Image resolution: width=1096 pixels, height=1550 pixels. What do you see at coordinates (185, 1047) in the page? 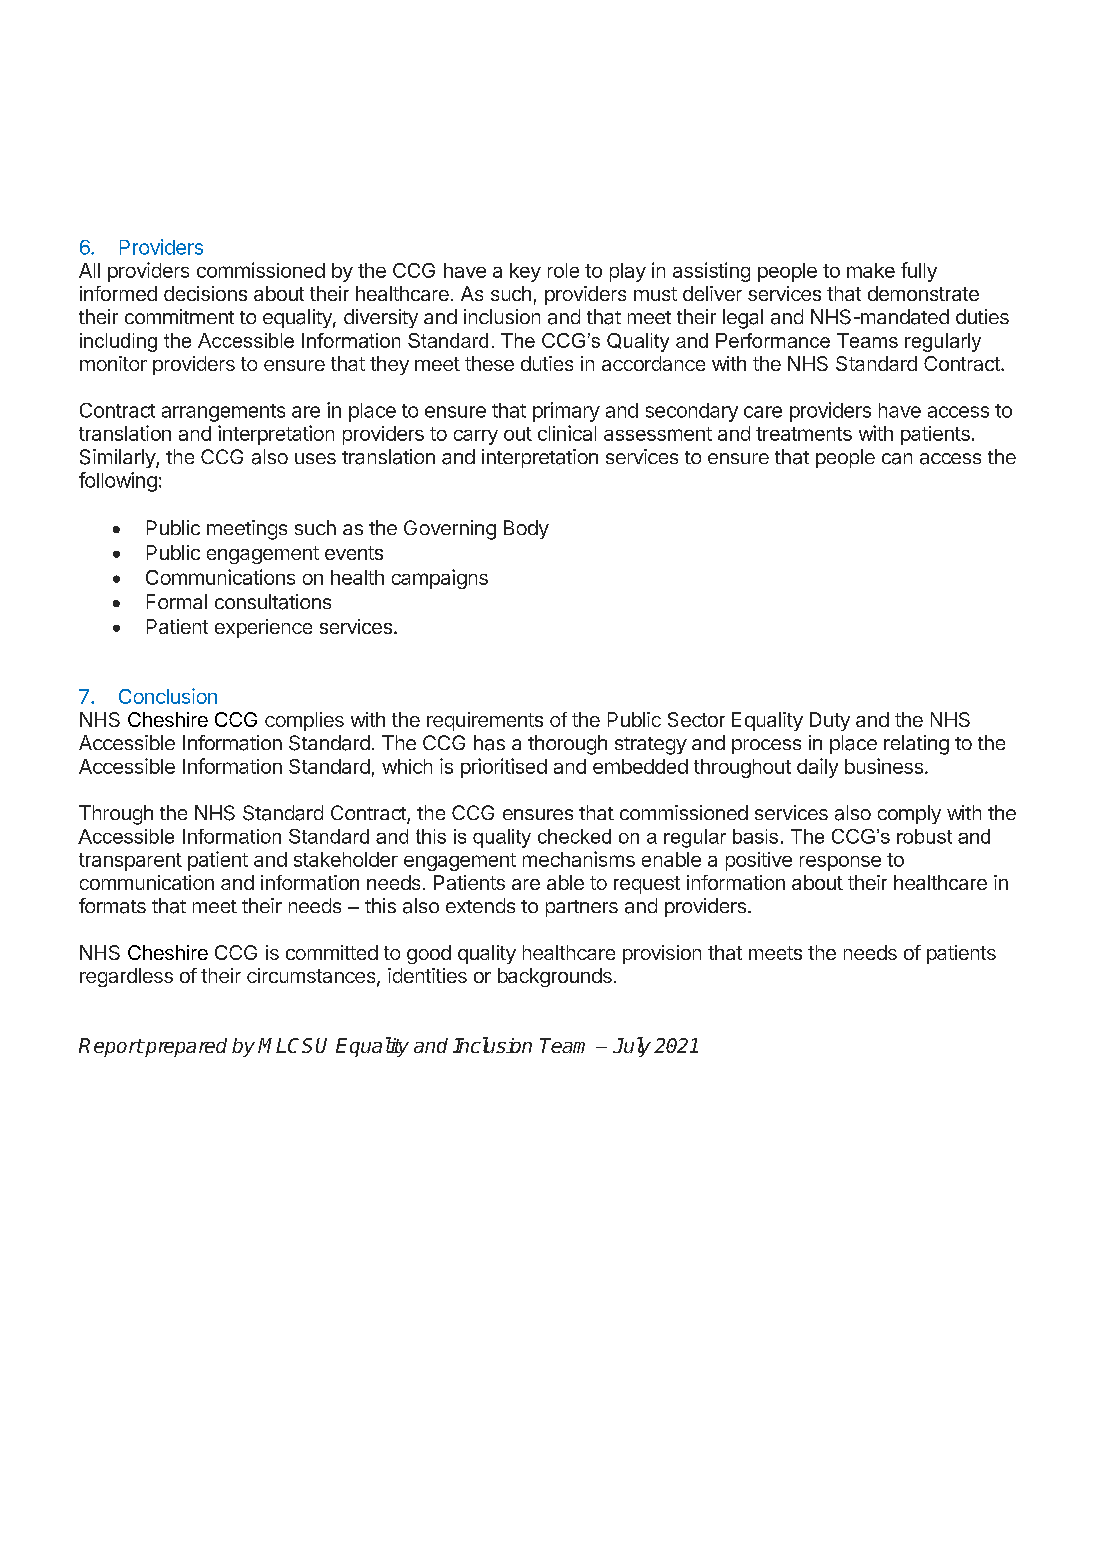
I see `prepared` at bounding box center [185, 1047].
